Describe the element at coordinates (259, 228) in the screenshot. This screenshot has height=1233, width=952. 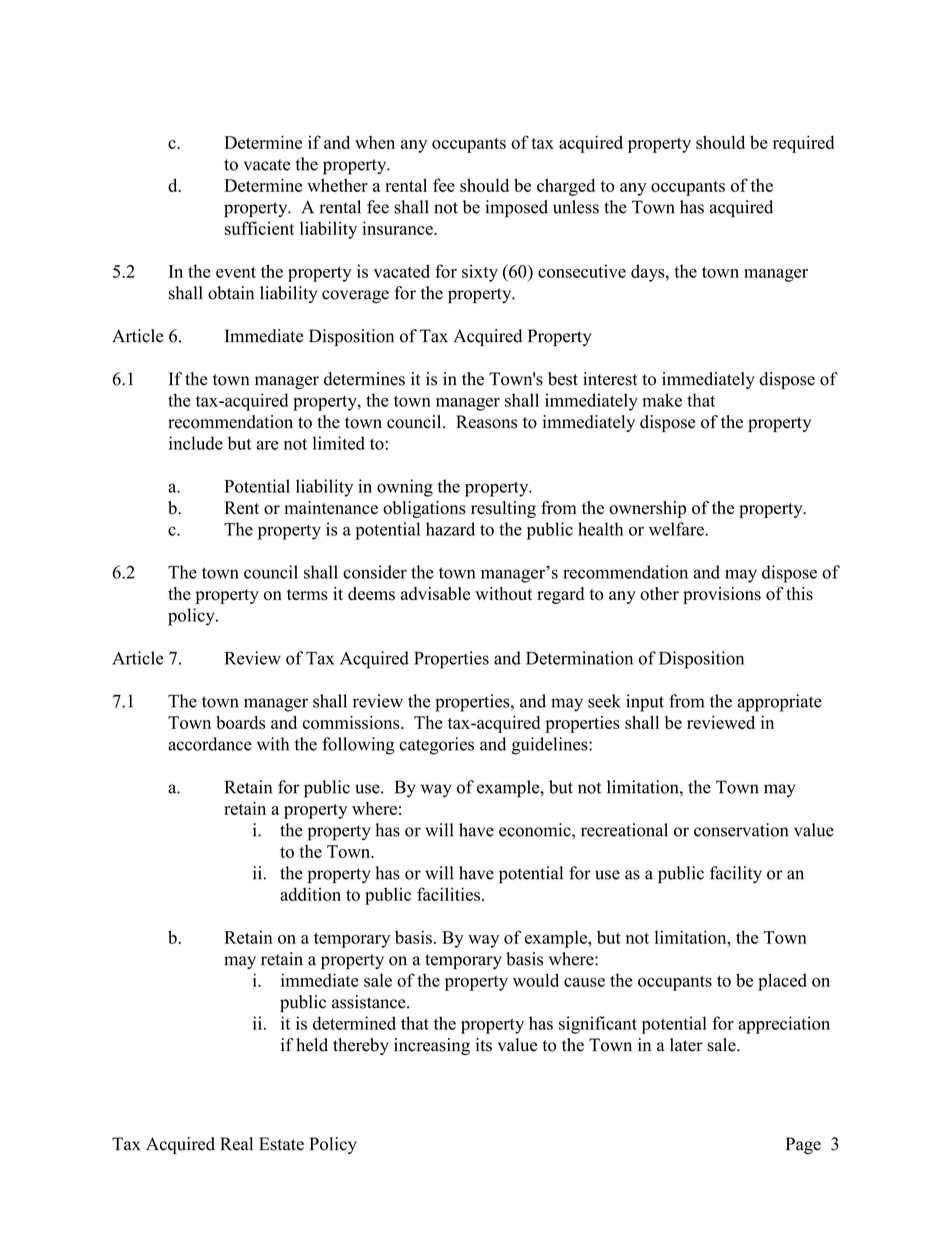
I see `sufficient` at that location.
